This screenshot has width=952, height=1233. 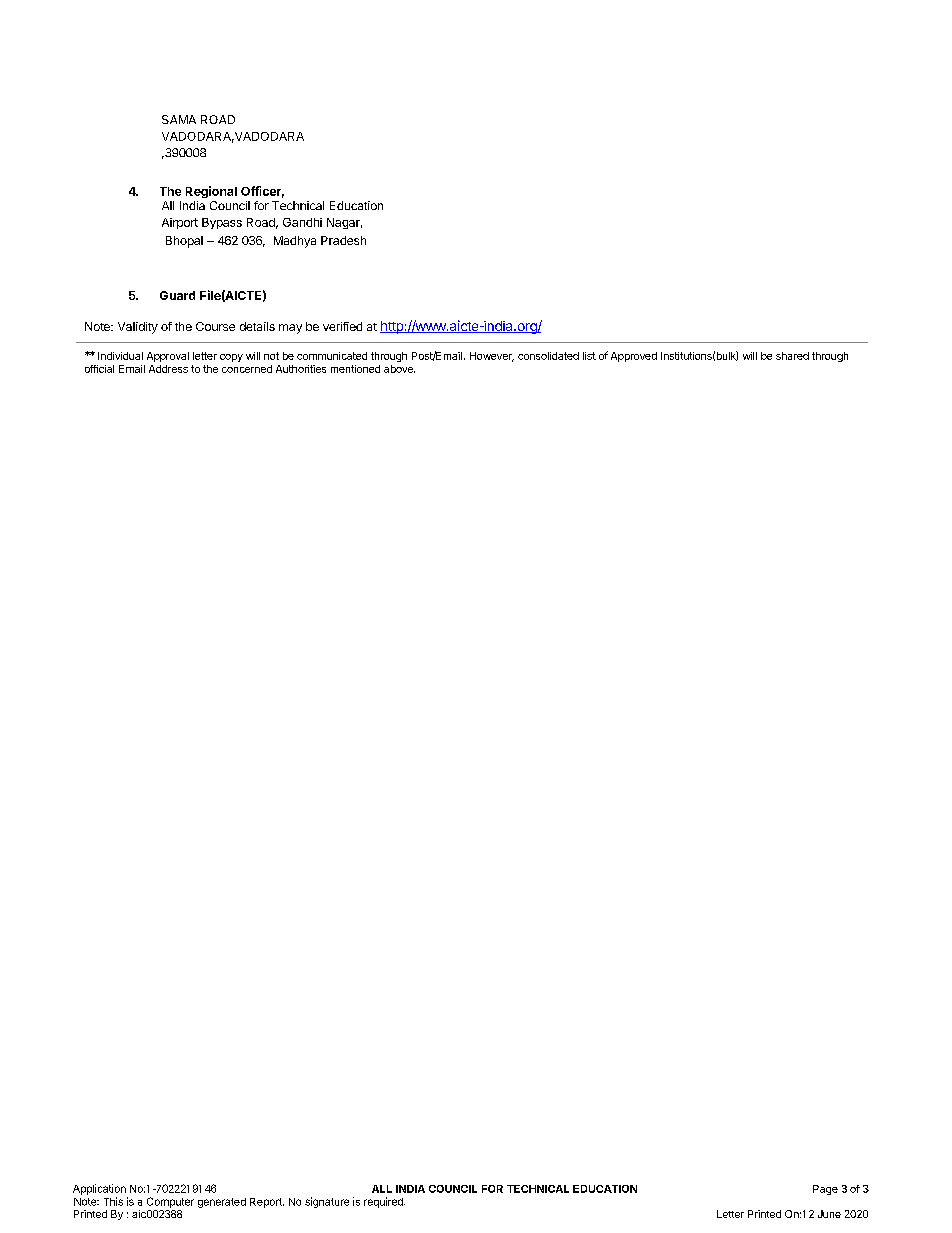 What do you see at coordinates (492, 357) in the screenshot?
I see `However` at bounding box center [492, 357].
